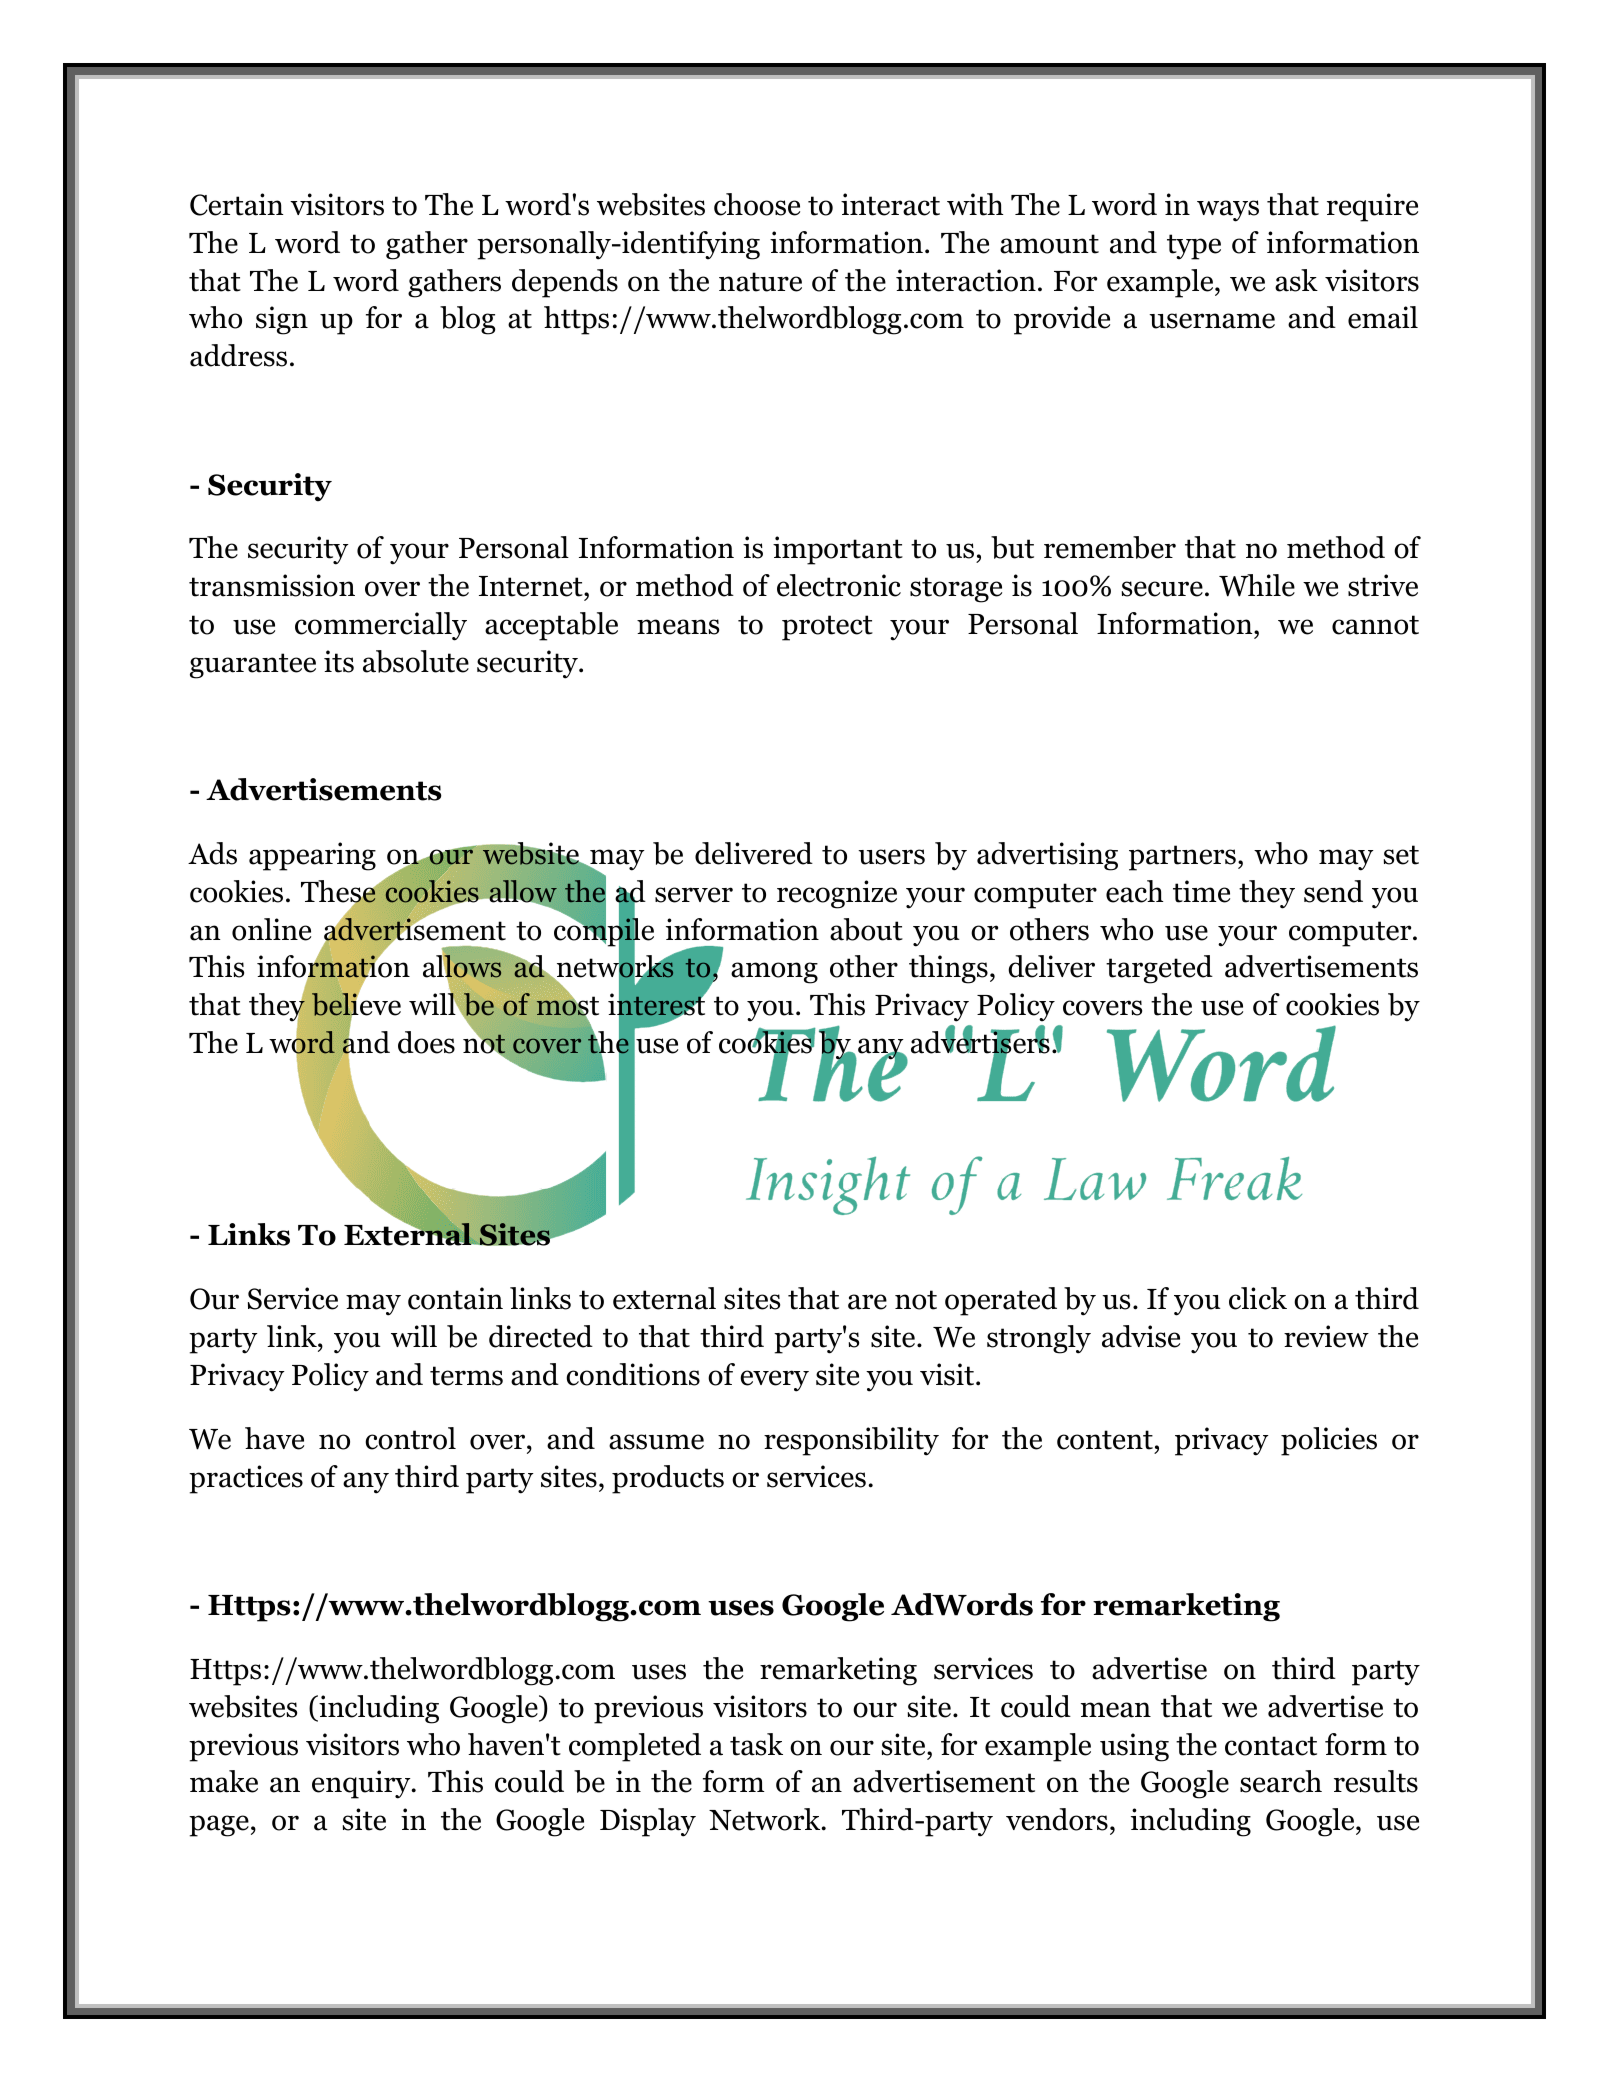 This screenshot has height=2082, width=1609. What do you see at coordinates (1194, 247) in the screenshot?
I see `type` at bounding box center [1194, 247].
